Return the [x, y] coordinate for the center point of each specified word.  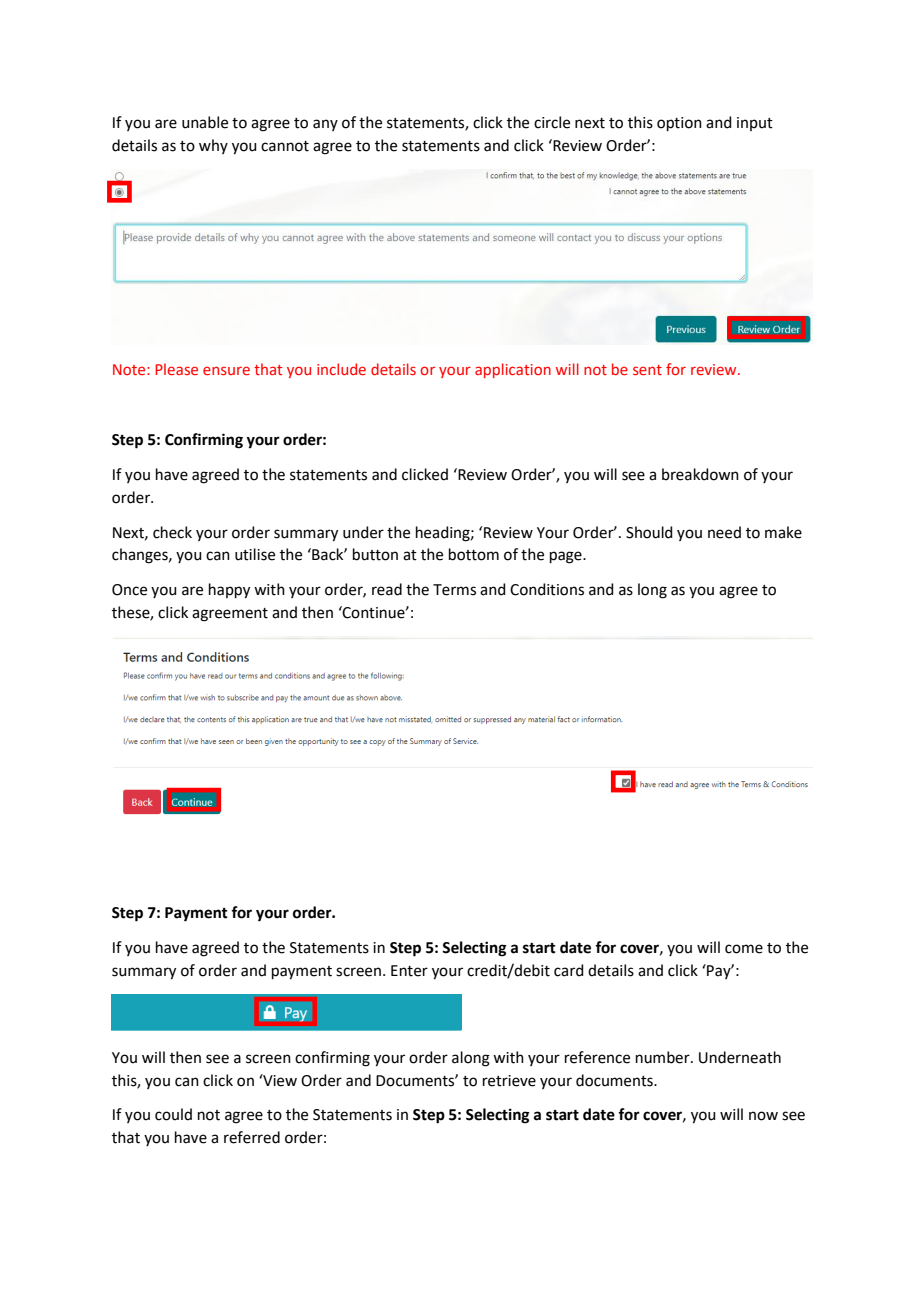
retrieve [509, 1081]
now [763, 1116]
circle [552, 122]
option [679, 124]
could [173, 1114]
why [213, 146]
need [724, 532]
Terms [454, 590]
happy [229, 591]
